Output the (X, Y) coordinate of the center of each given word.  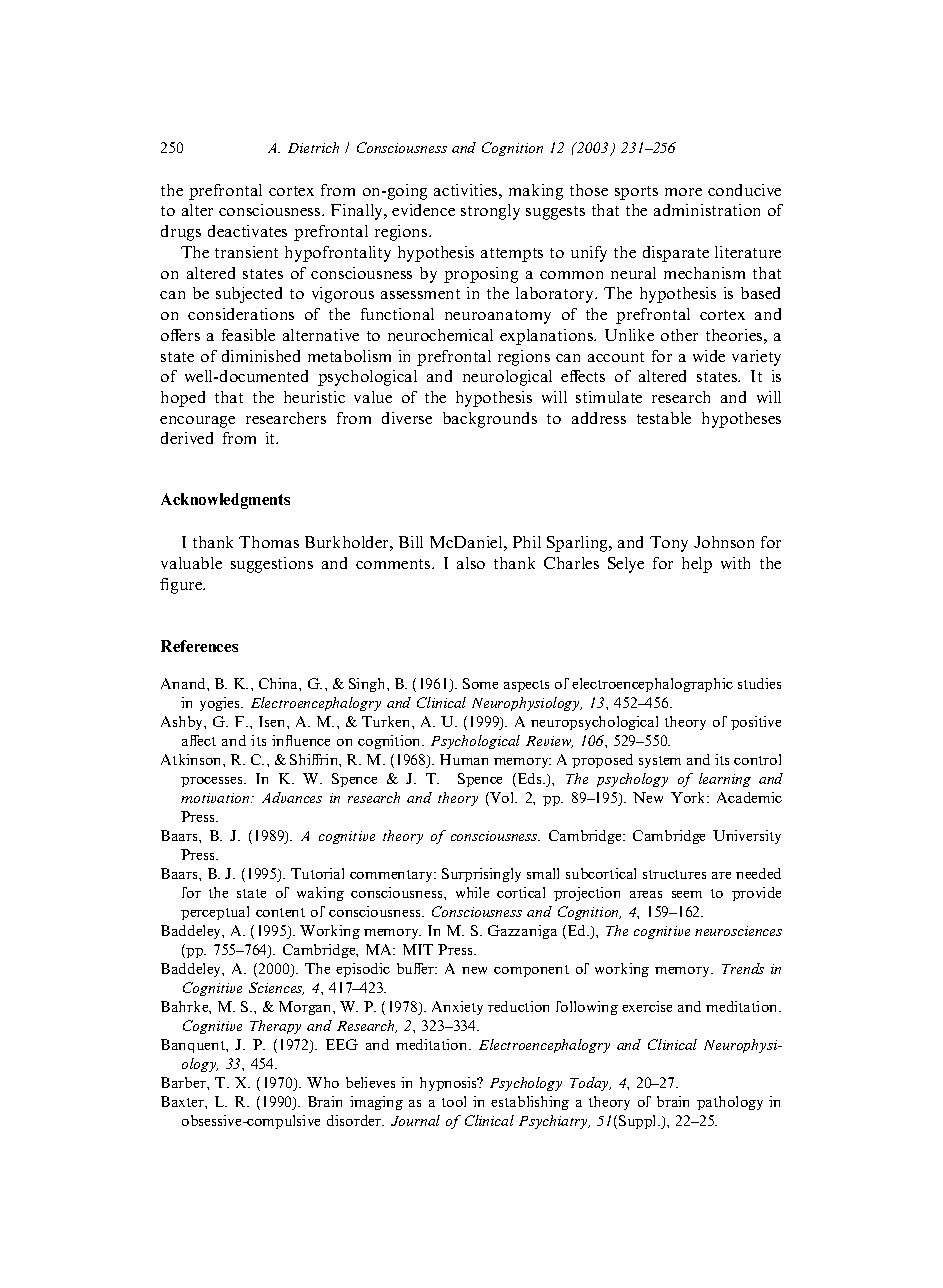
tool (454, 1101)
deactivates (247, 231)
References (199, 646)
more (683, 192)
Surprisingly (481, 875)
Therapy (275, 1027)
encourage (197, 422)
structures (674, 874)
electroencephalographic (652, 685)
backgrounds (490, 420)
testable (664, 418)
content (280, 912)
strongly (490, 212)
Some (480, 683)
